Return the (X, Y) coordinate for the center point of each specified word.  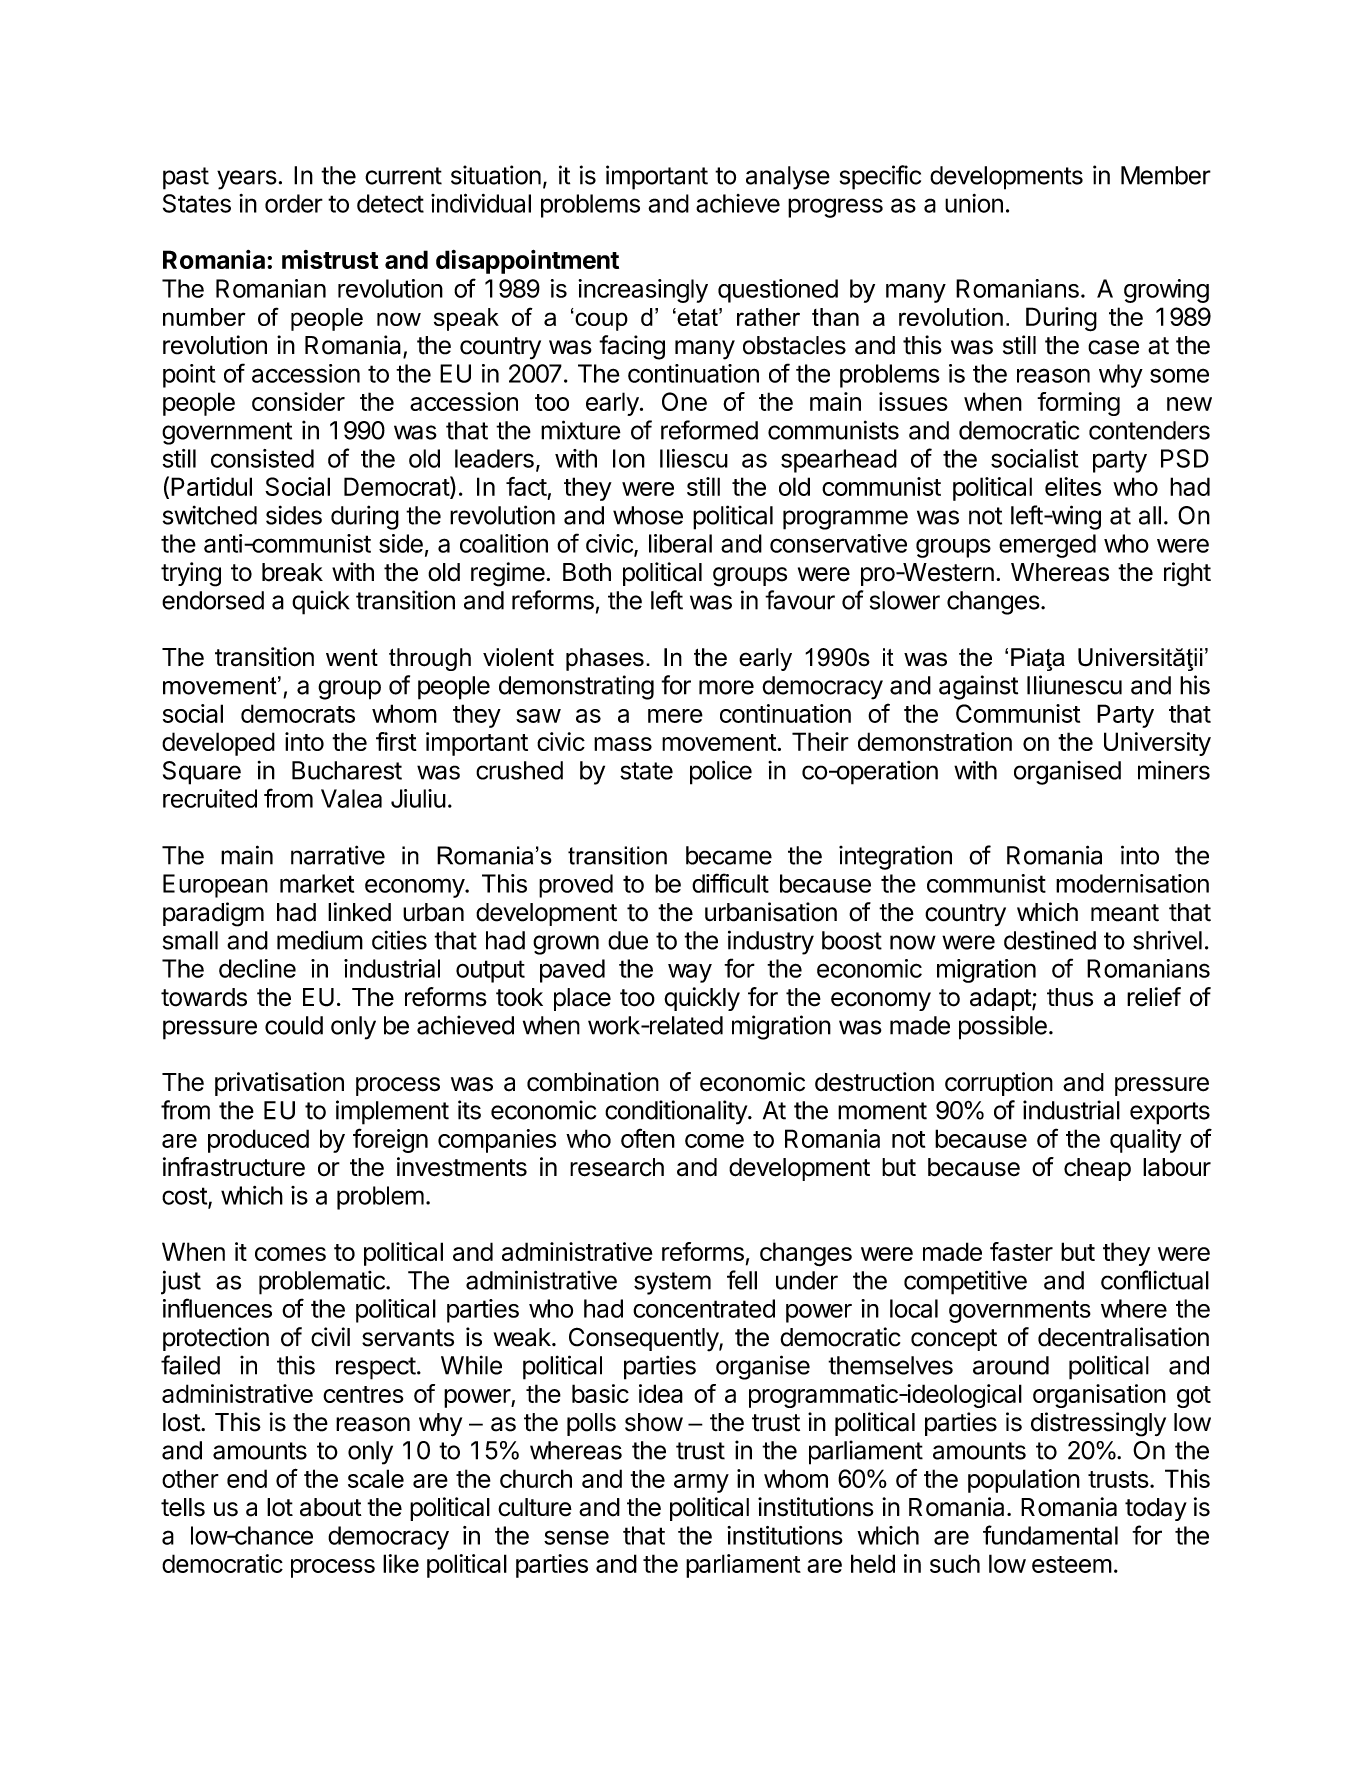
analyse (788, 178)
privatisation (279, 1084)
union (974, 203)
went (352, 658)
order (294, 203)
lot (280, 1507)
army (701, 1483)
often (648, 1138)
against (978, 687)
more (726, 687)
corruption (999, 1084)
